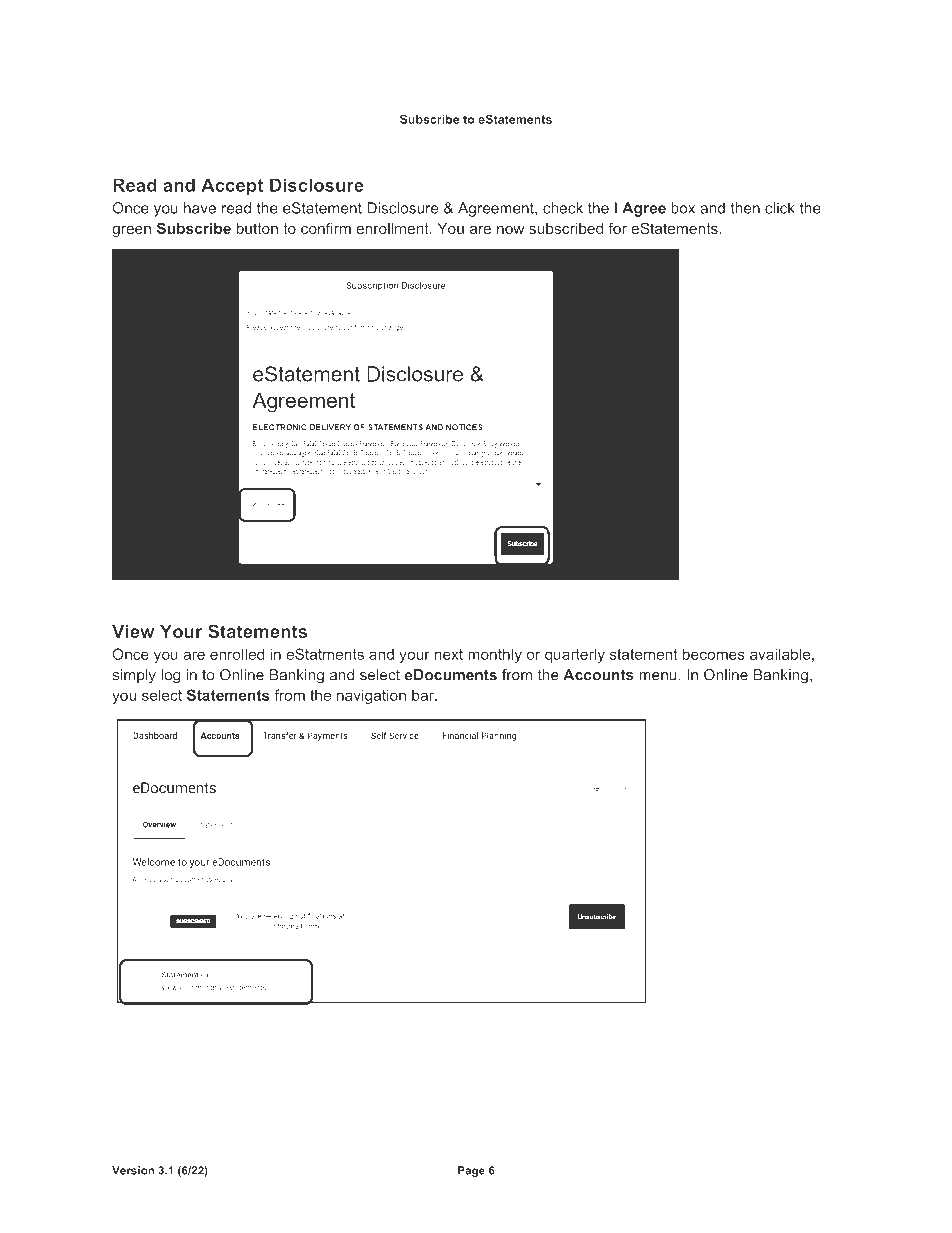 This document has width=952, height=1233. What do you see at coordinates (510, 230) in the document?
I see `now` at bounding box center [510, 230].
